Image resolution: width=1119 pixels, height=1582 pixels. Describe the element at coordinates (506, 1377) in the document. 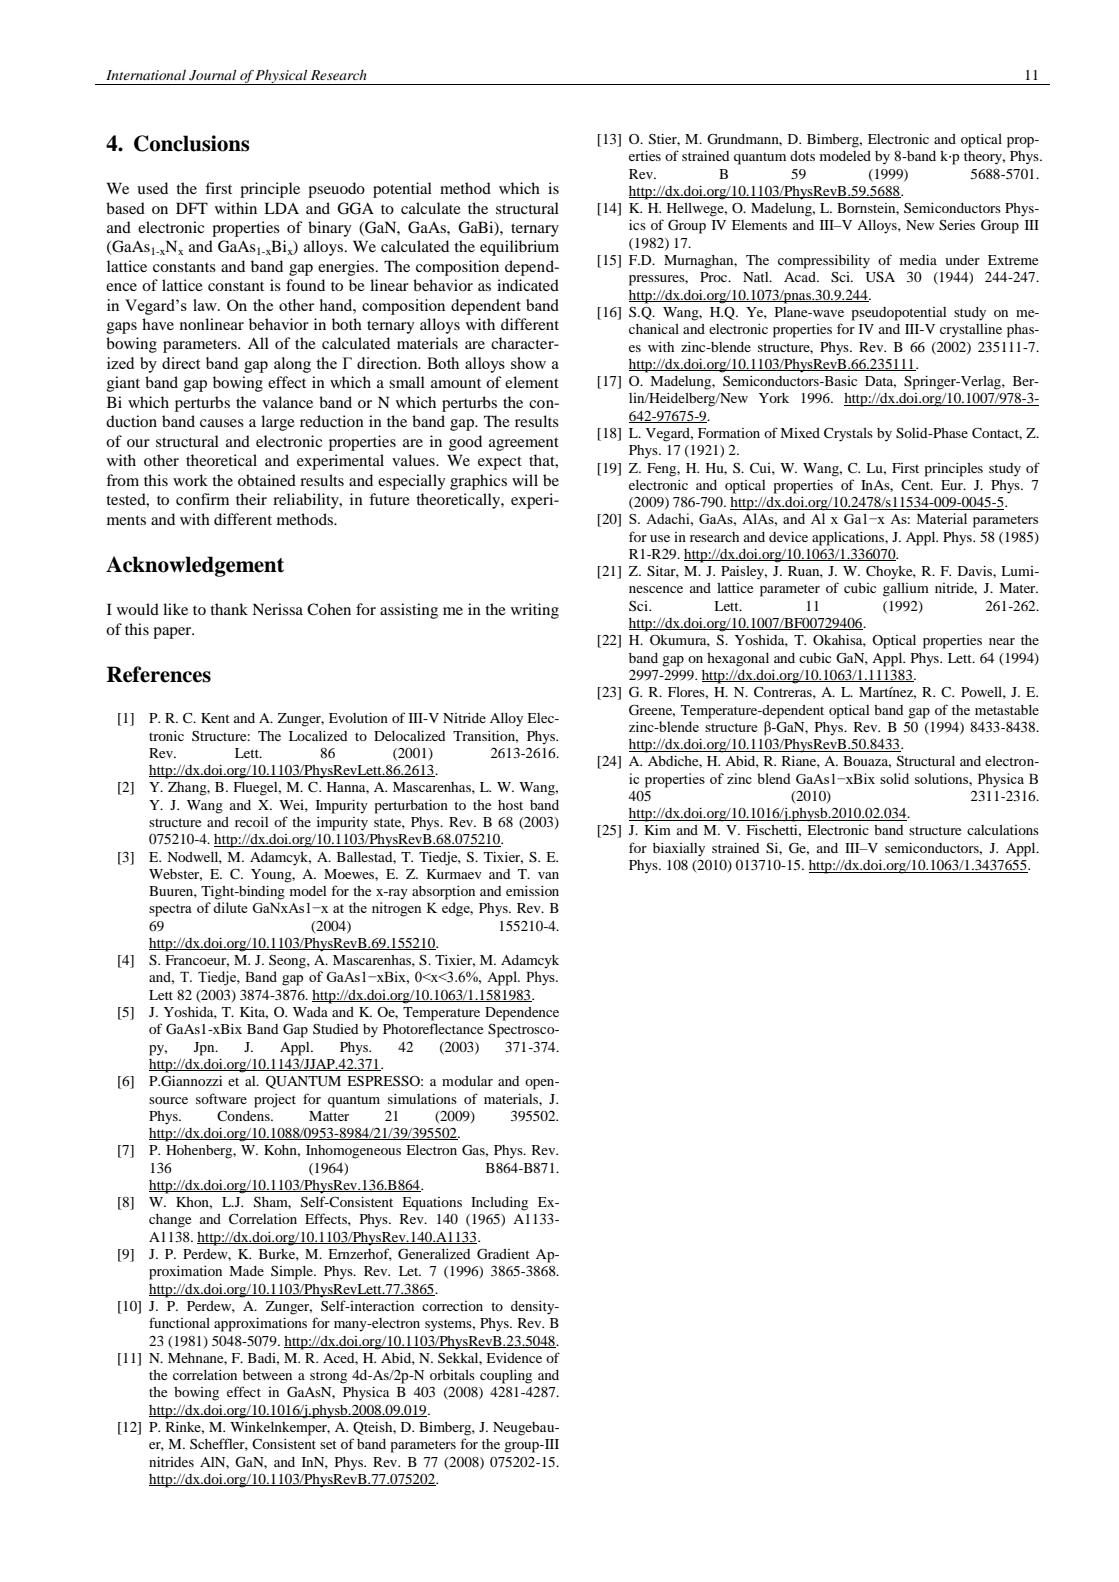

I see `coupling` at that location.
